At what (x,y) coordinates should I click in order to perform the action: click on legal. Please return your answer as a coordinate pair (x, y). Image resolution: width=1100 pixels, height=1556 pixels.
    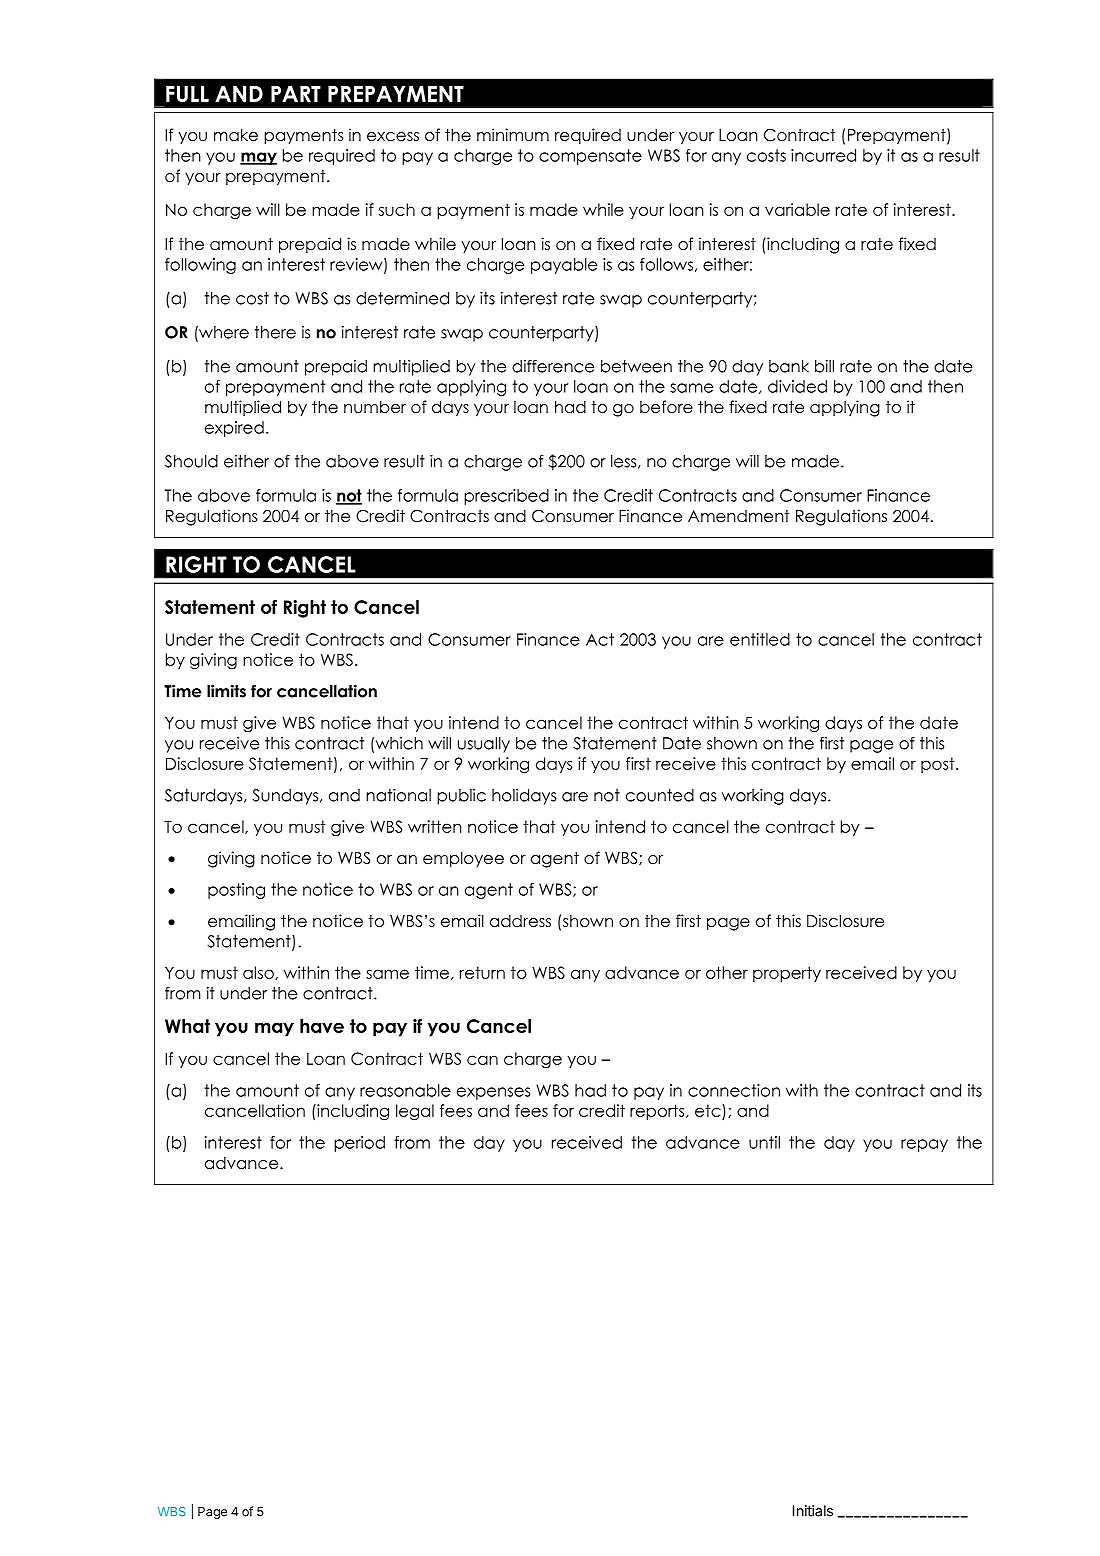
    Looking at the image, I should click on (415, 1112).
